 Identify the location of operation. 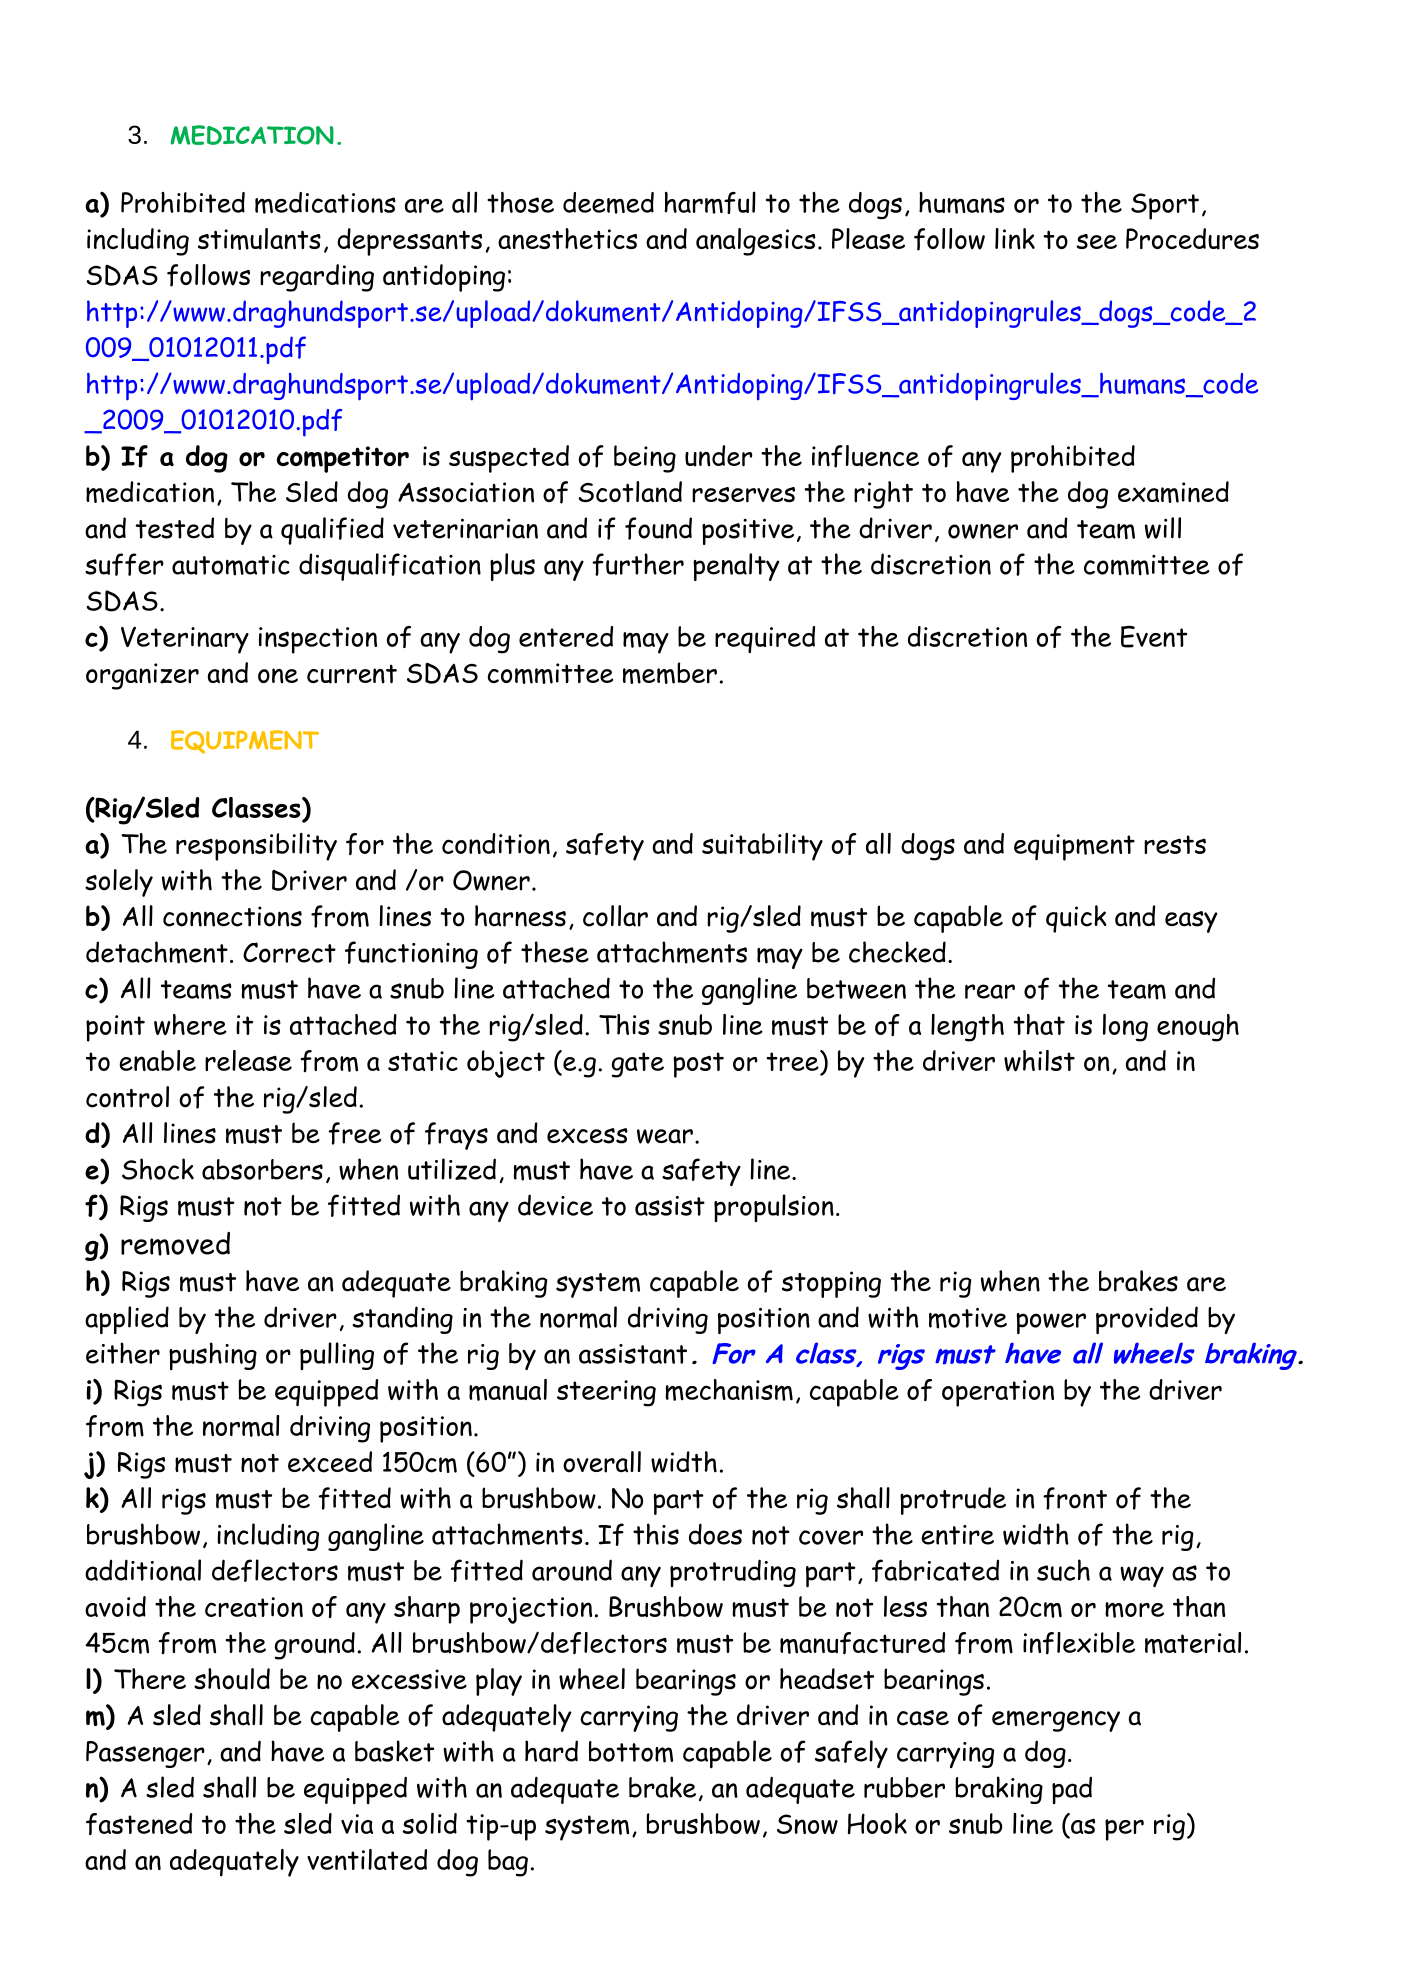
(998, 1393).
